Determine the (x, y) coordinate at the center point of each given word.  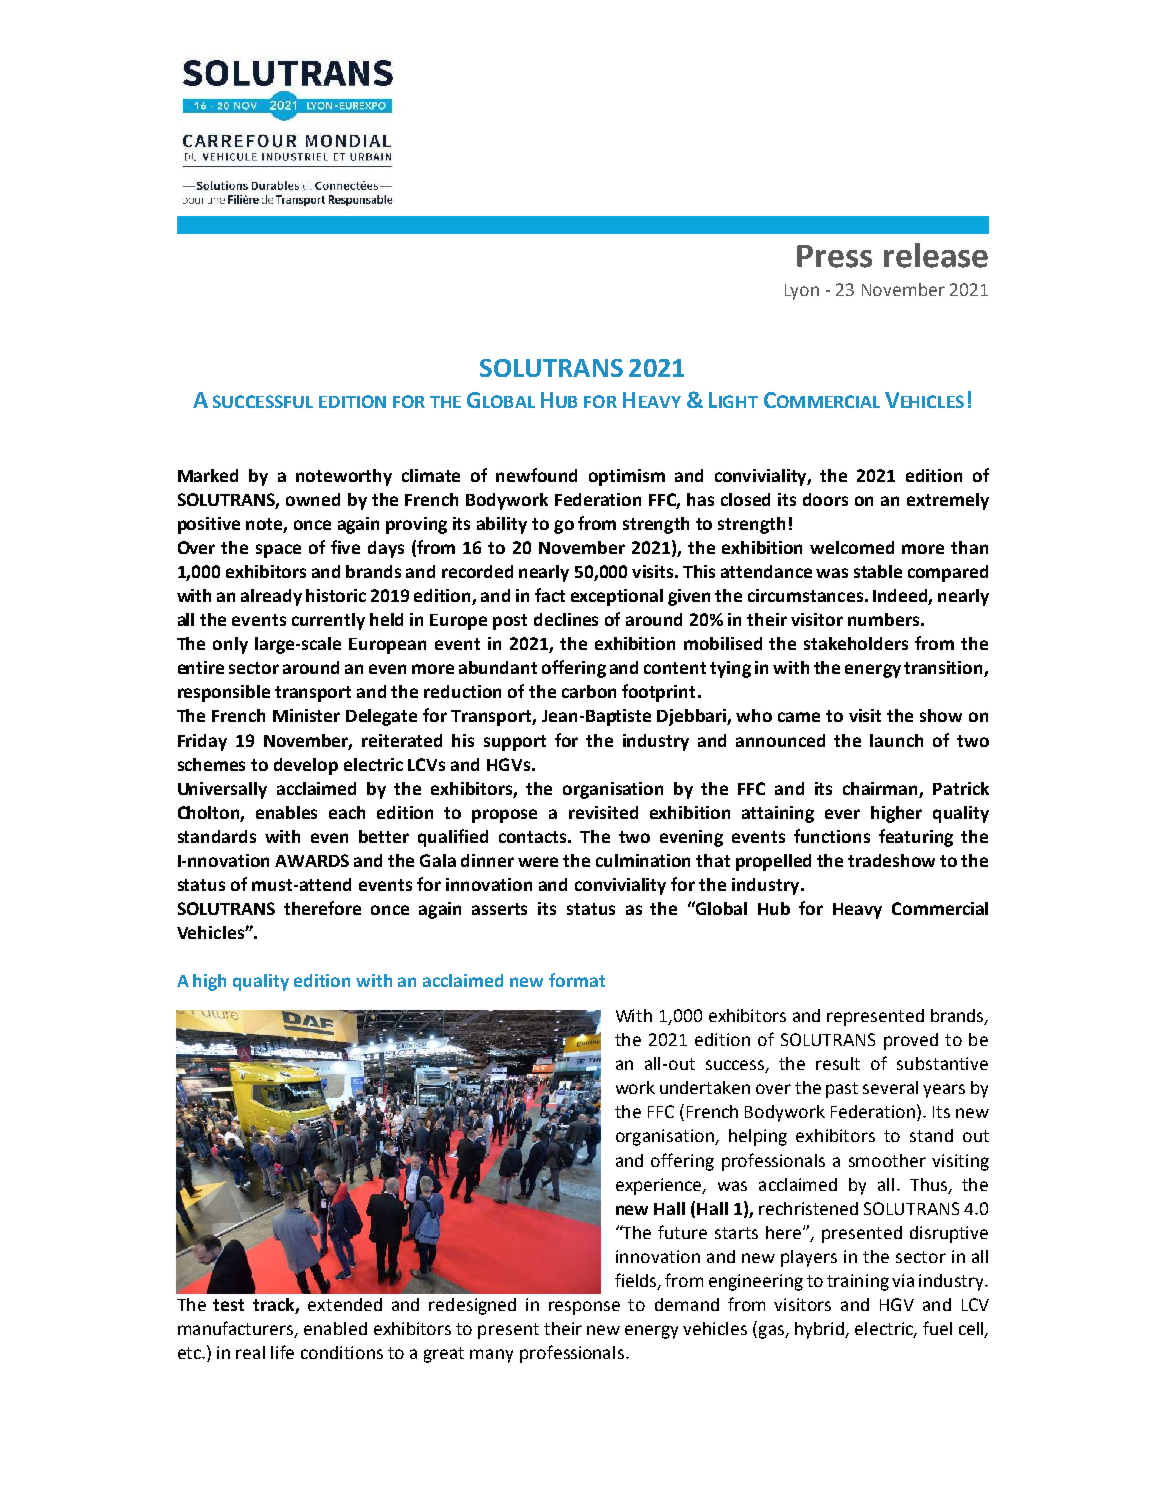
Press (834, 256)
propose (504, 816)
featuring (916, 838)
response (584, 1308)
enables (286, 812)
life (282, 1352)
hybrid (820, 1330)
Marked (208, 475)
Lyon (802, 292)
